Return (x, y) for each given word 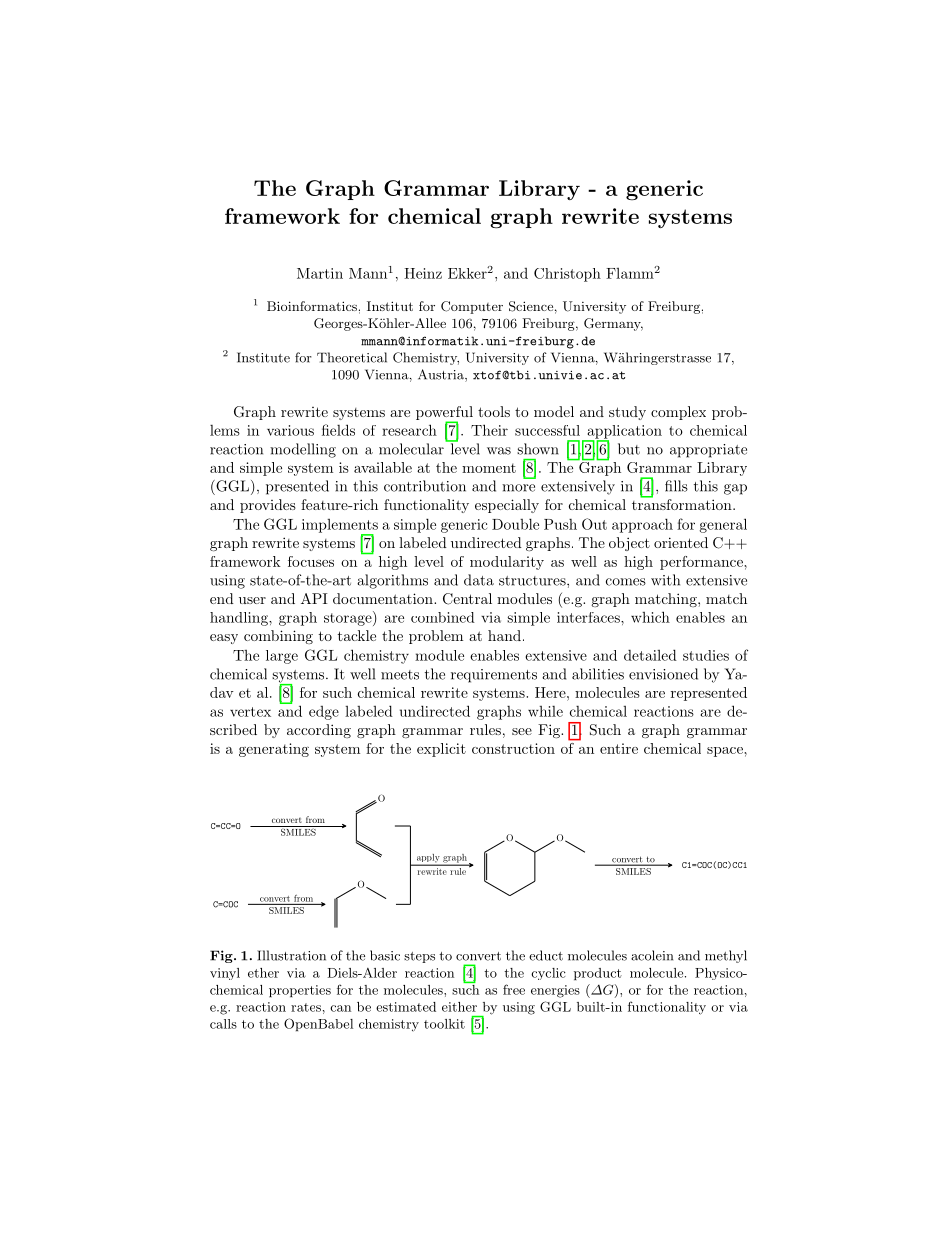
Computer (472, 307)
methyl (726, 956)
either (459, 1007)
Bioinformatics (312, 306)
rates (306, 1007)
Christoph (567, 275)
